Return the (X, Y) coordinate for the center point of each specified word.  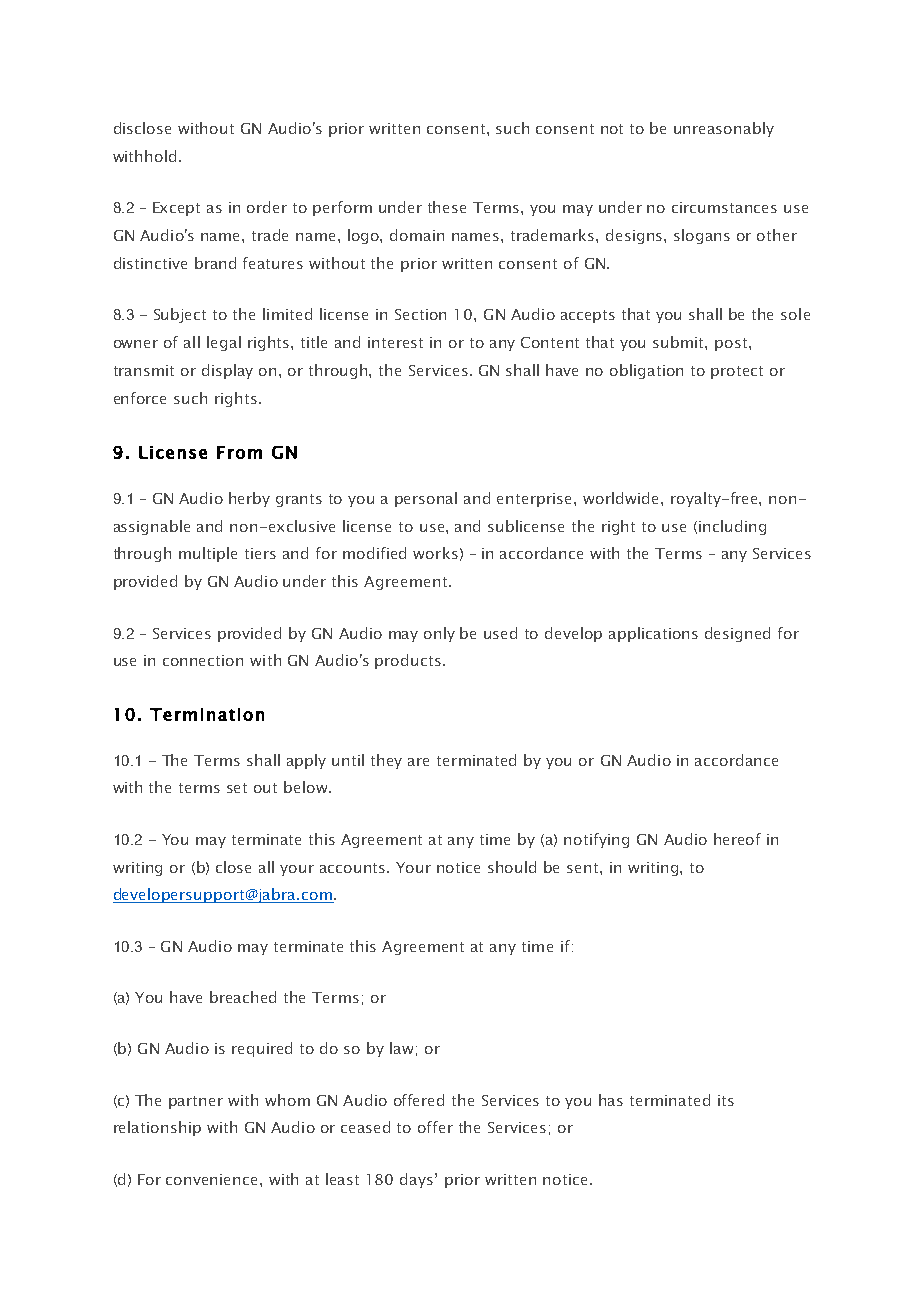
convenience (213, 1179)
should (512, 867)
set (237, 788)
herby (249, 499)
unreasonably (724, 129)
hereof (737, 839)
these (447, 207)
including (732, 527)
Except (176, 209)
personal (426, 499)
